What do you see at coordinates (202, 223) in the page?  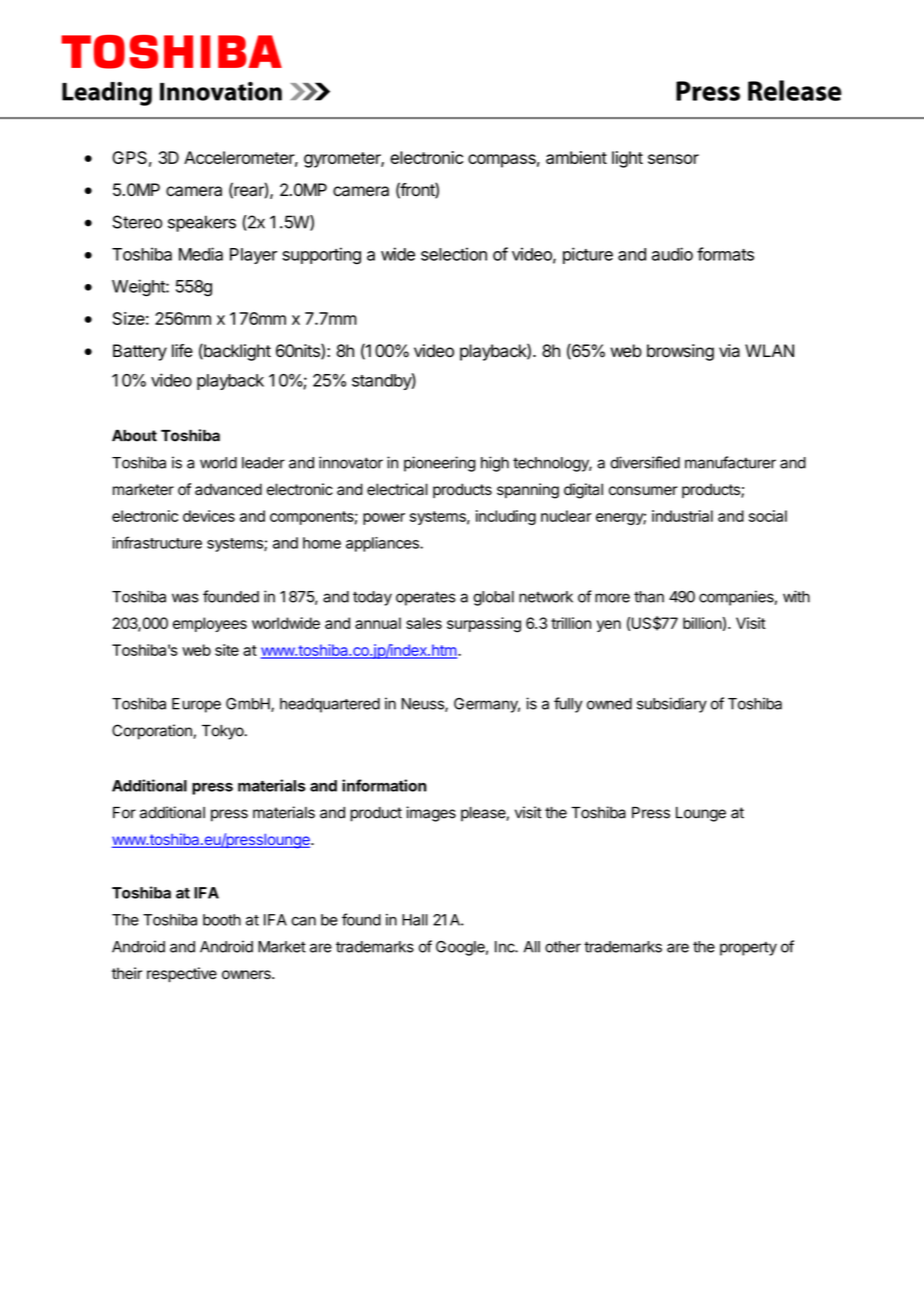 I see `speakers` at bounding box center [202, 223].
